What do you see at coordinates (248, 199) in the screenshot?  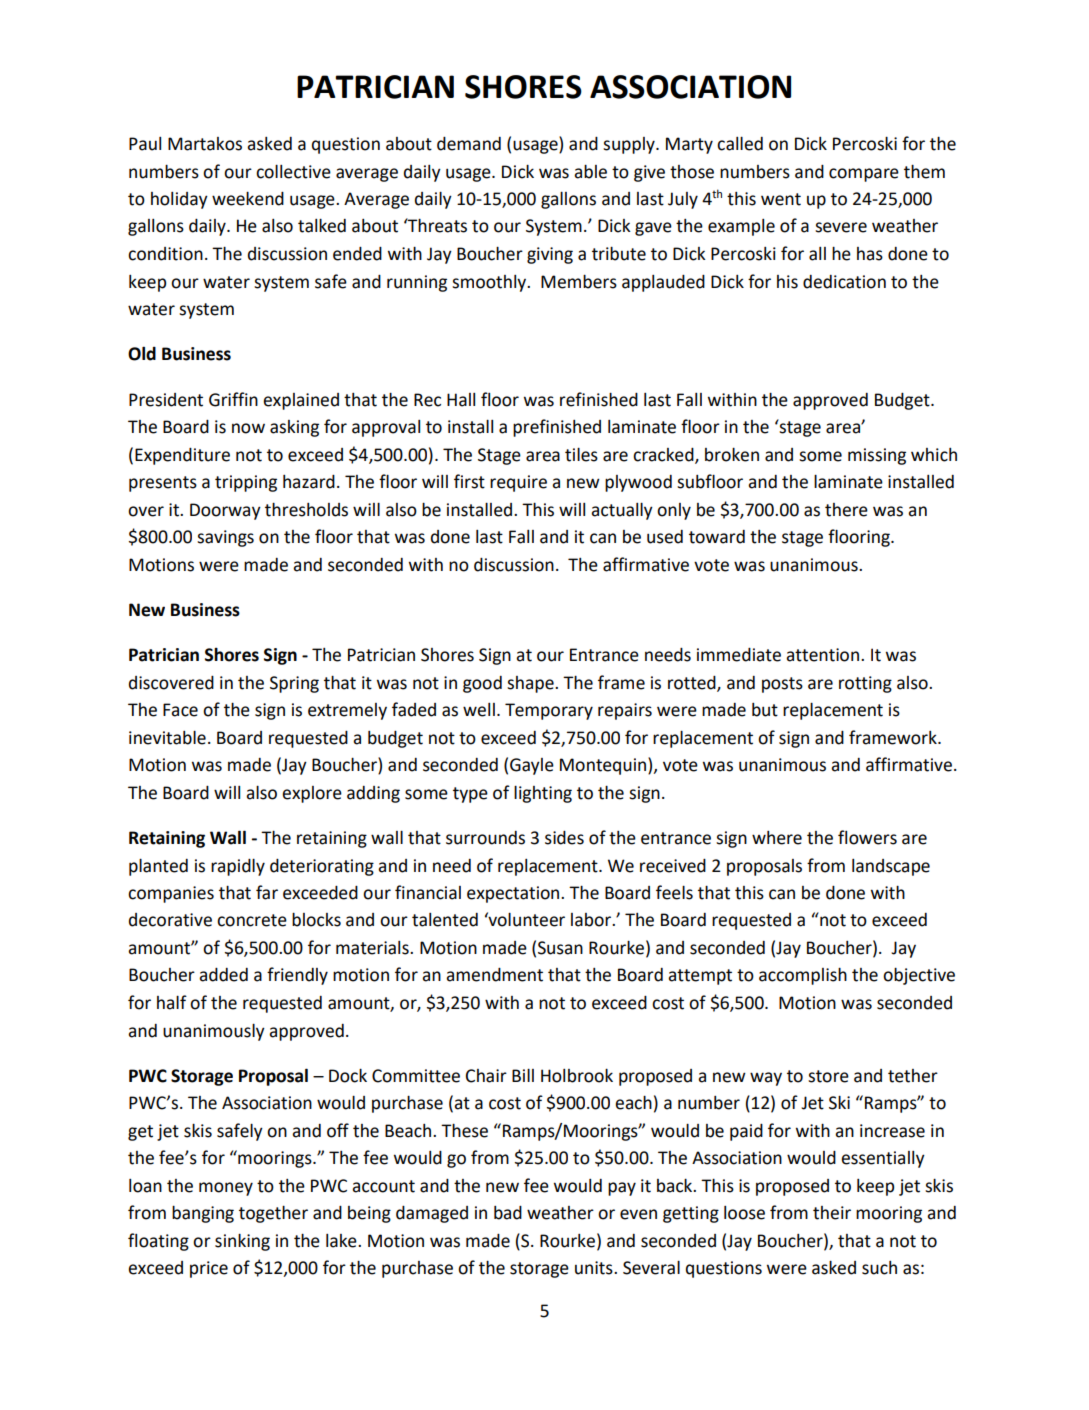 I see `weekend` at bounding box center [248, 199].
